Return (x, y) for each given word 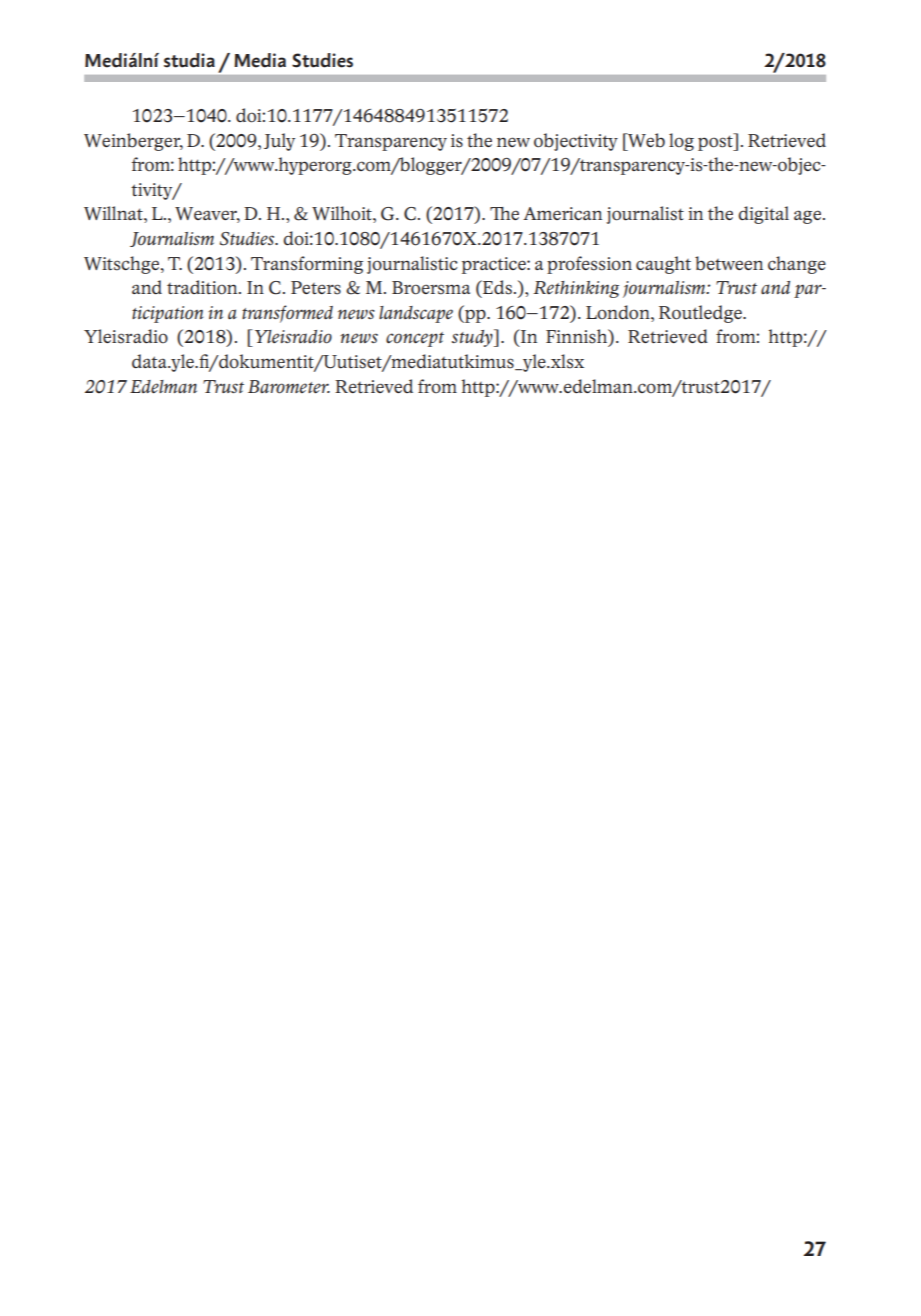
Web (645, 140)
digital (763, 215)
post (716, 142)
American (562, 213)
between (729, 263)
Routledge (701, 314)
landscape (416, 314)
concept (415, 339)
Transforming (307, 265)
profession (589, 265)
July (279, 142)
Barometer (289, 387)
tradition (203, 287)
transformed (287, 314)
